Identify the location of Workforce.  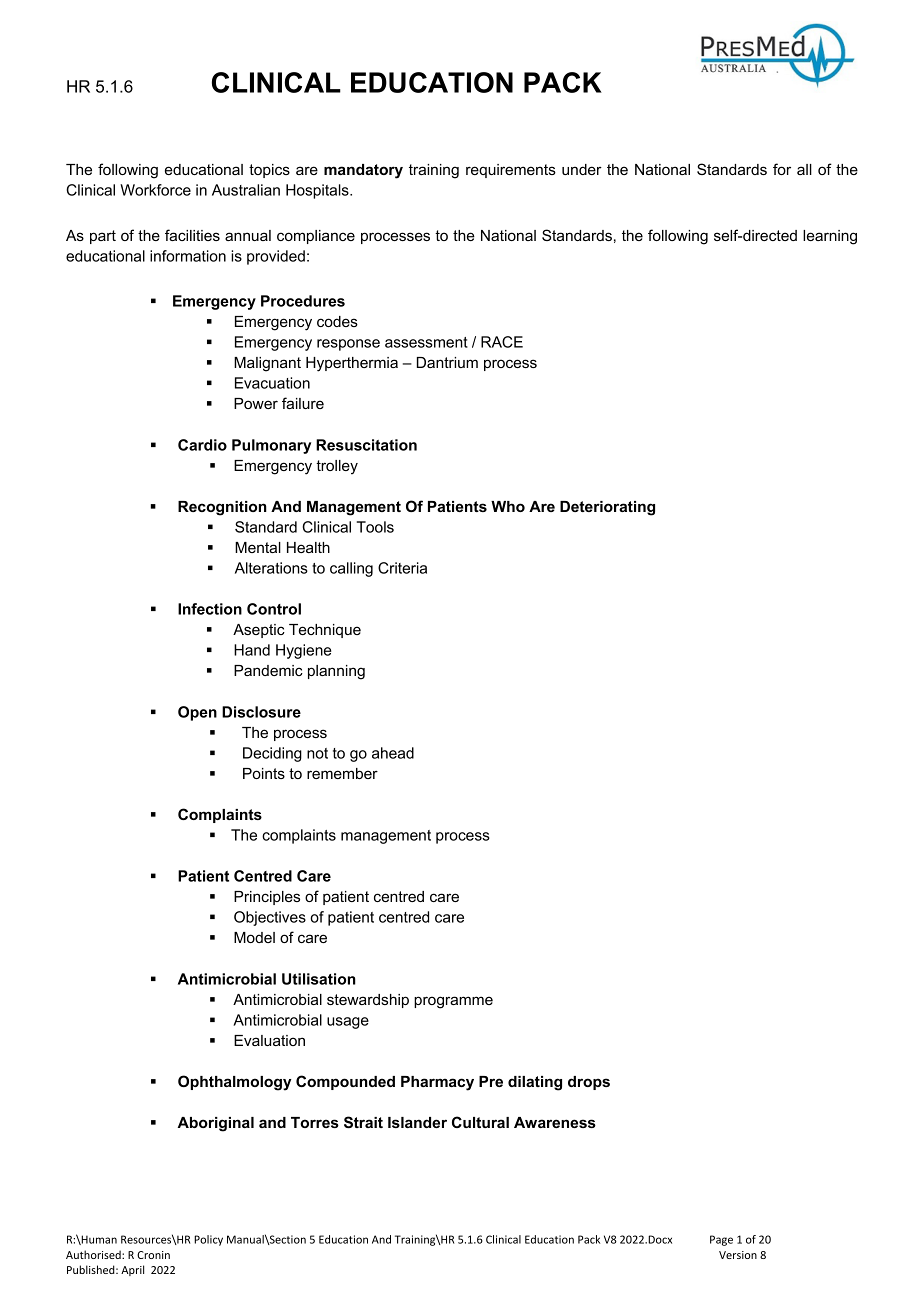
(155, 190).
